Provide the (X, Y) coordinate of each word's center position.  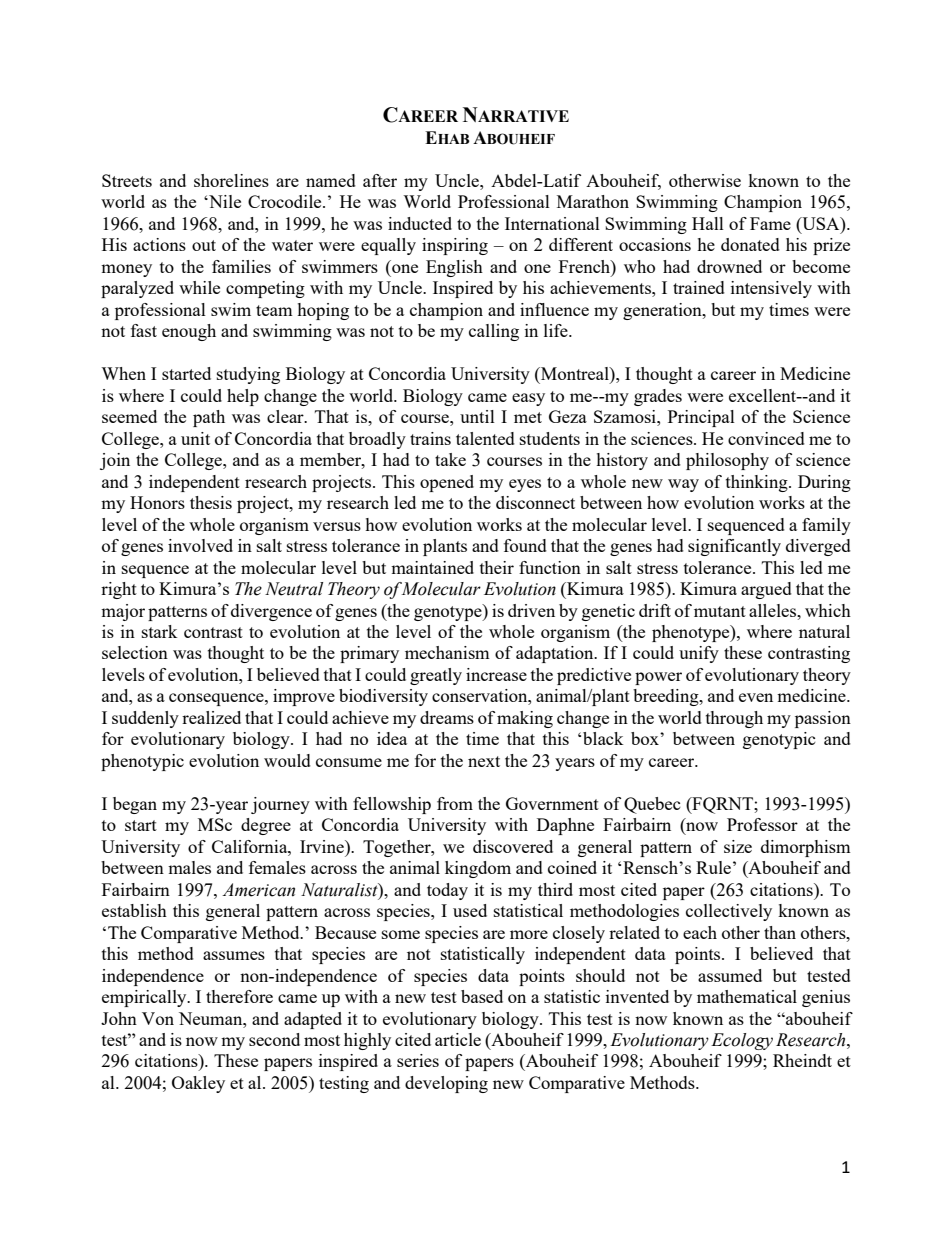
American (258, 890)
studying (248, 375)
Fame (770, 223)
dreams (447, 717)
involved (200, 545)
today (447, 891)
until (477, 416)
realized (211, 717)
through (734, 719)
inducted (420, 223)
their (497, 567)
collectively (729, 912)
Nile (224, 201)
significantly (734, 547)
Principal (701, 418)
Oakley (198, 1084)
